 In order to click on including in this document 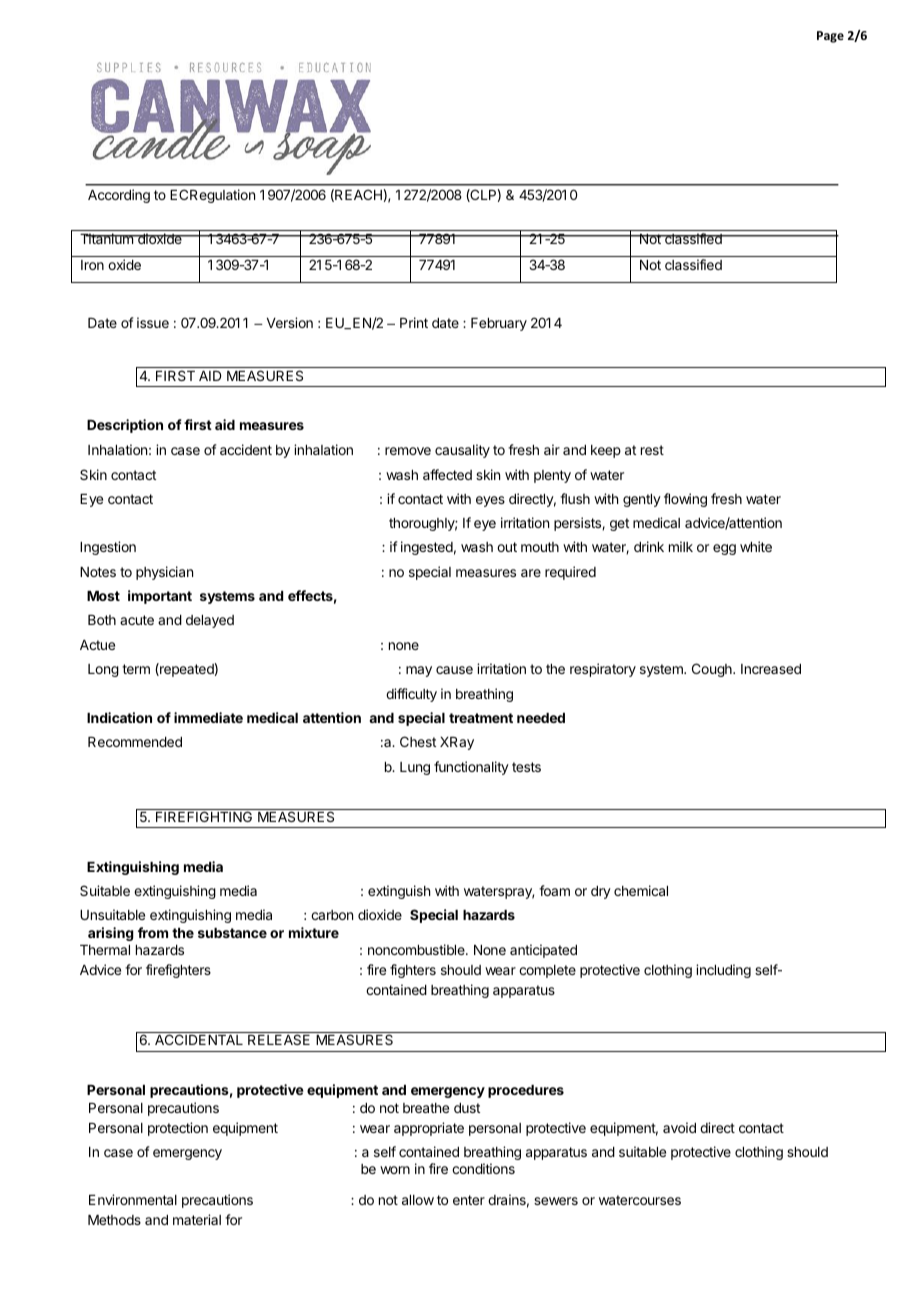, I will do `click(723, 971)`.
